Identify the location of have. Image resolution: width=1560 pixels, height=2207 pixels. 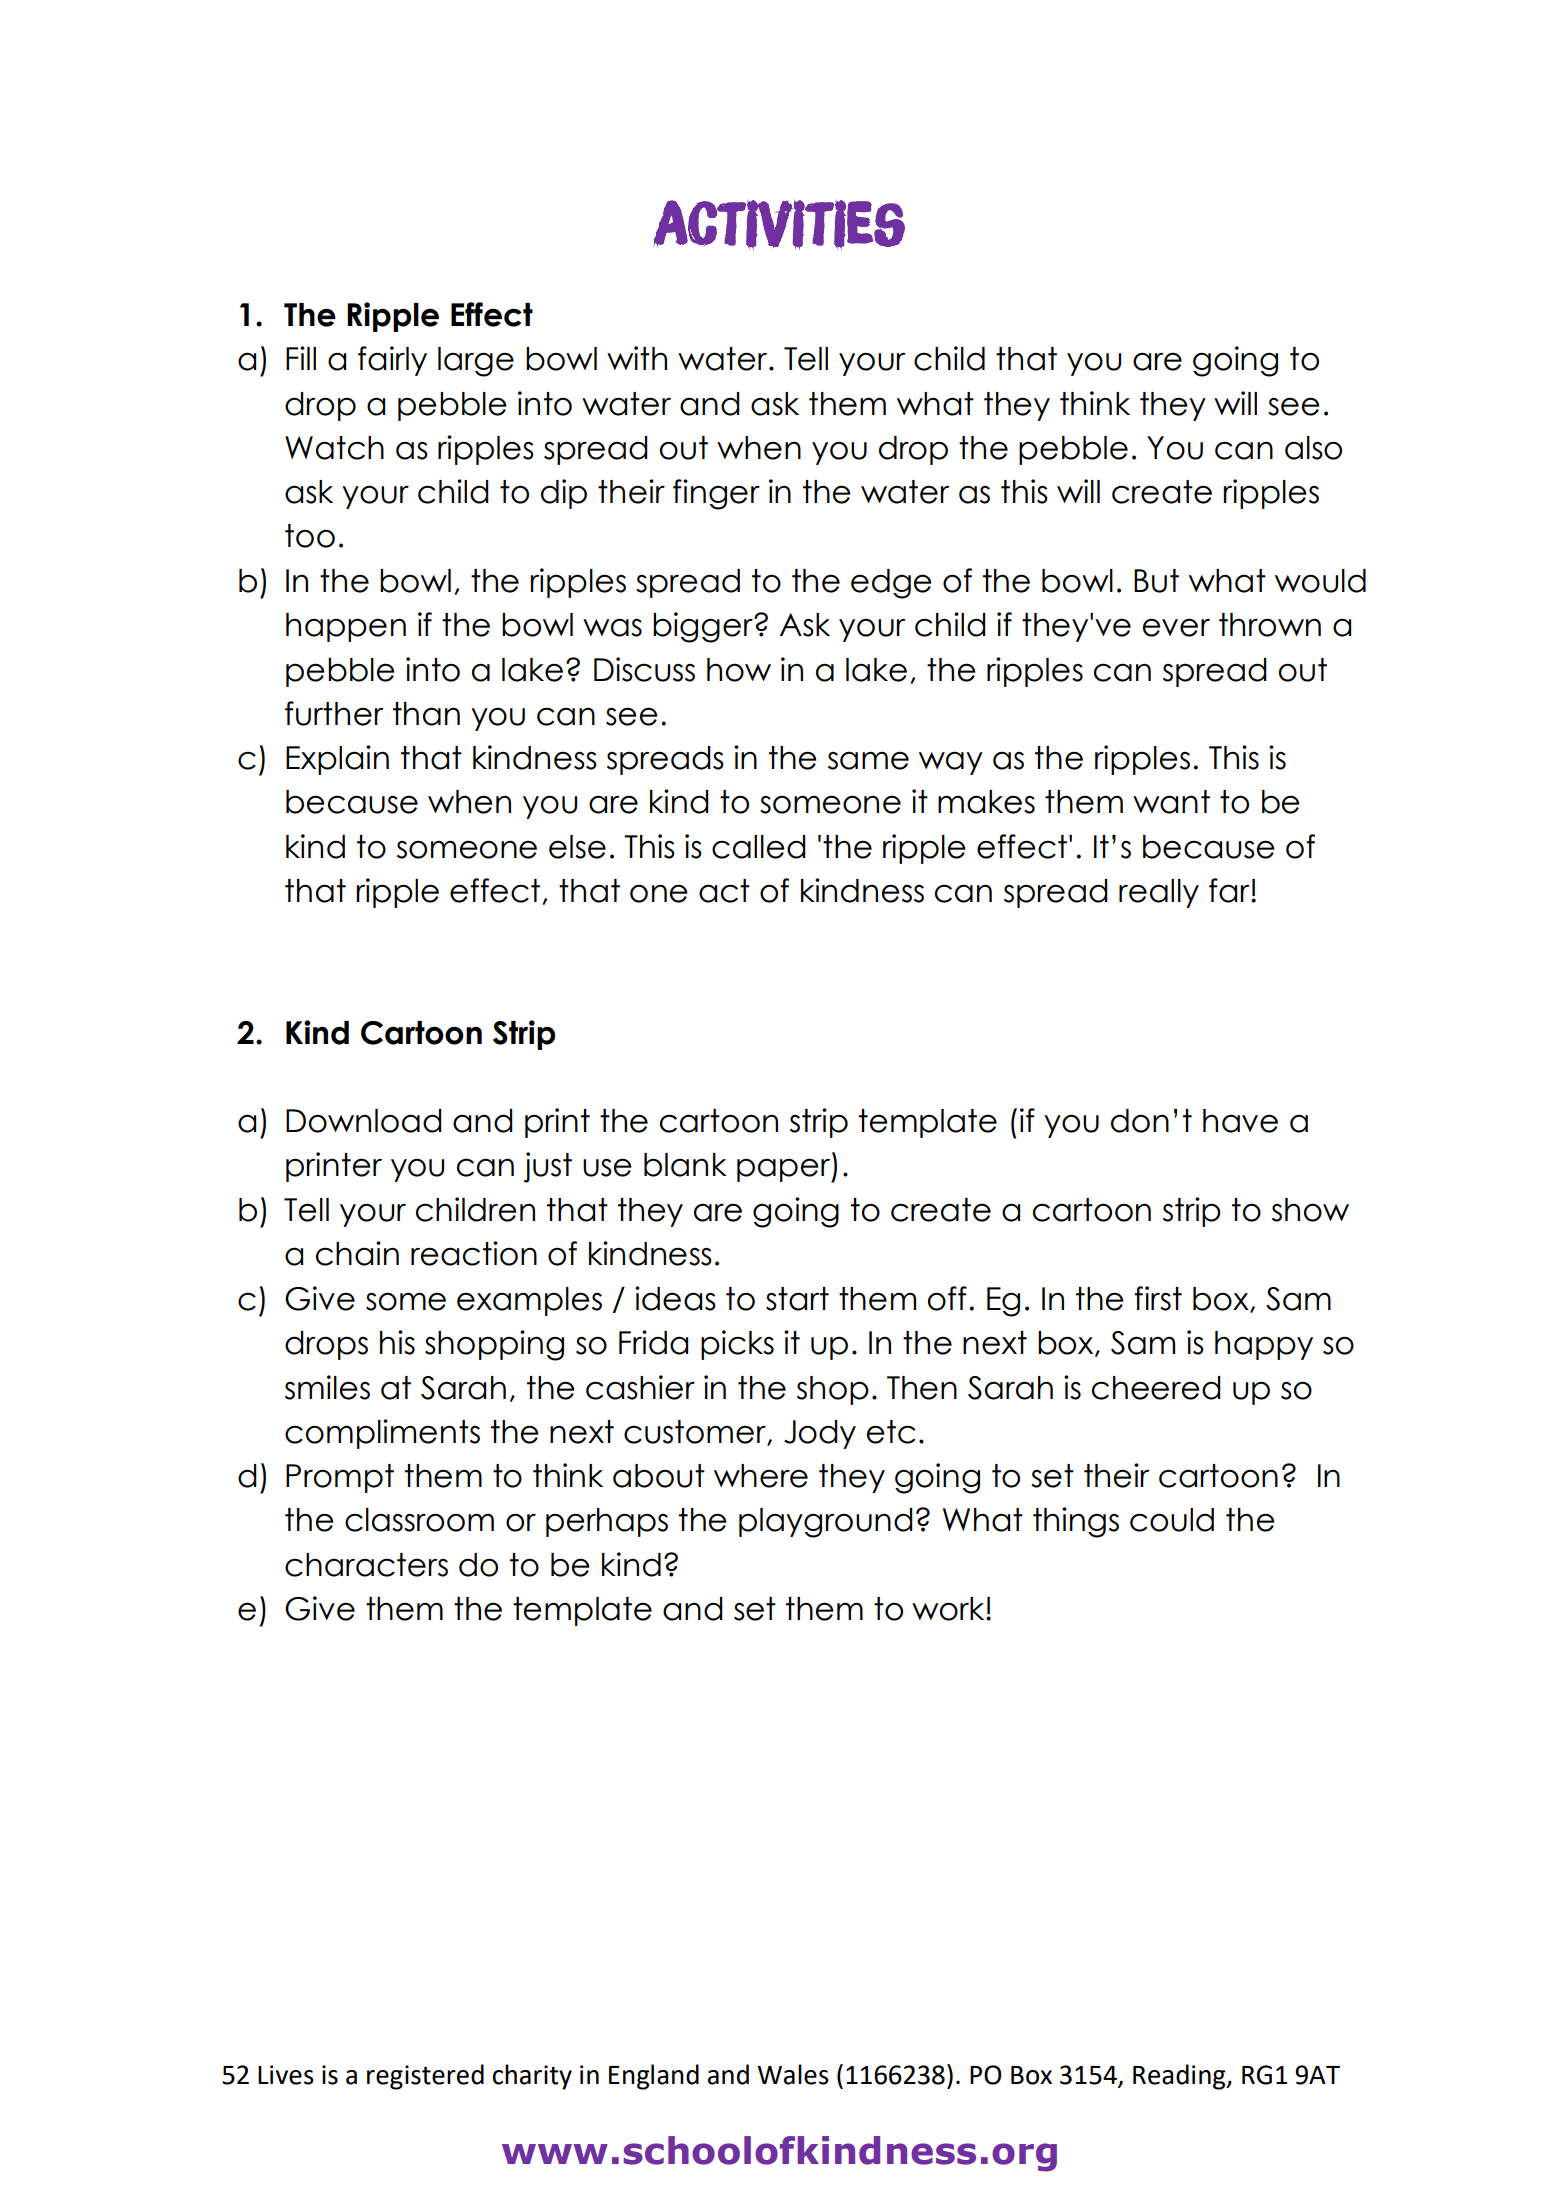
(1240, 1121).
